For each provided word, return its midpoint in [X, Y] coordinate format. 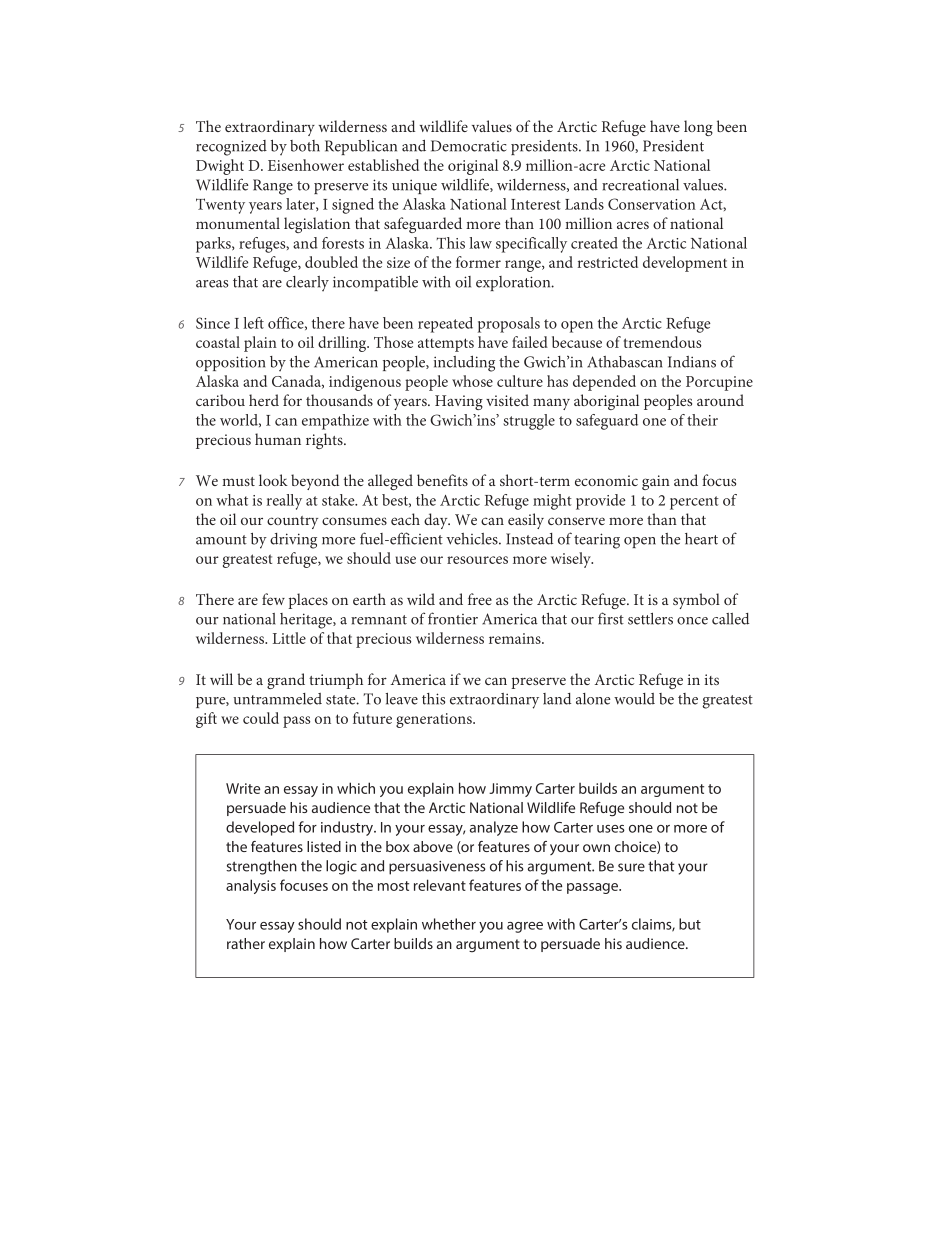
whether [449, 924]
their [702, 420]
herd [264, 400]
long [698, 128]
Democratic [469, 146]
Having [459, 402]
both [305, 146]
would [634, 699]
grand [286, 681]
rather [246, 943]
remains [516, 638]
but [690, 924]
